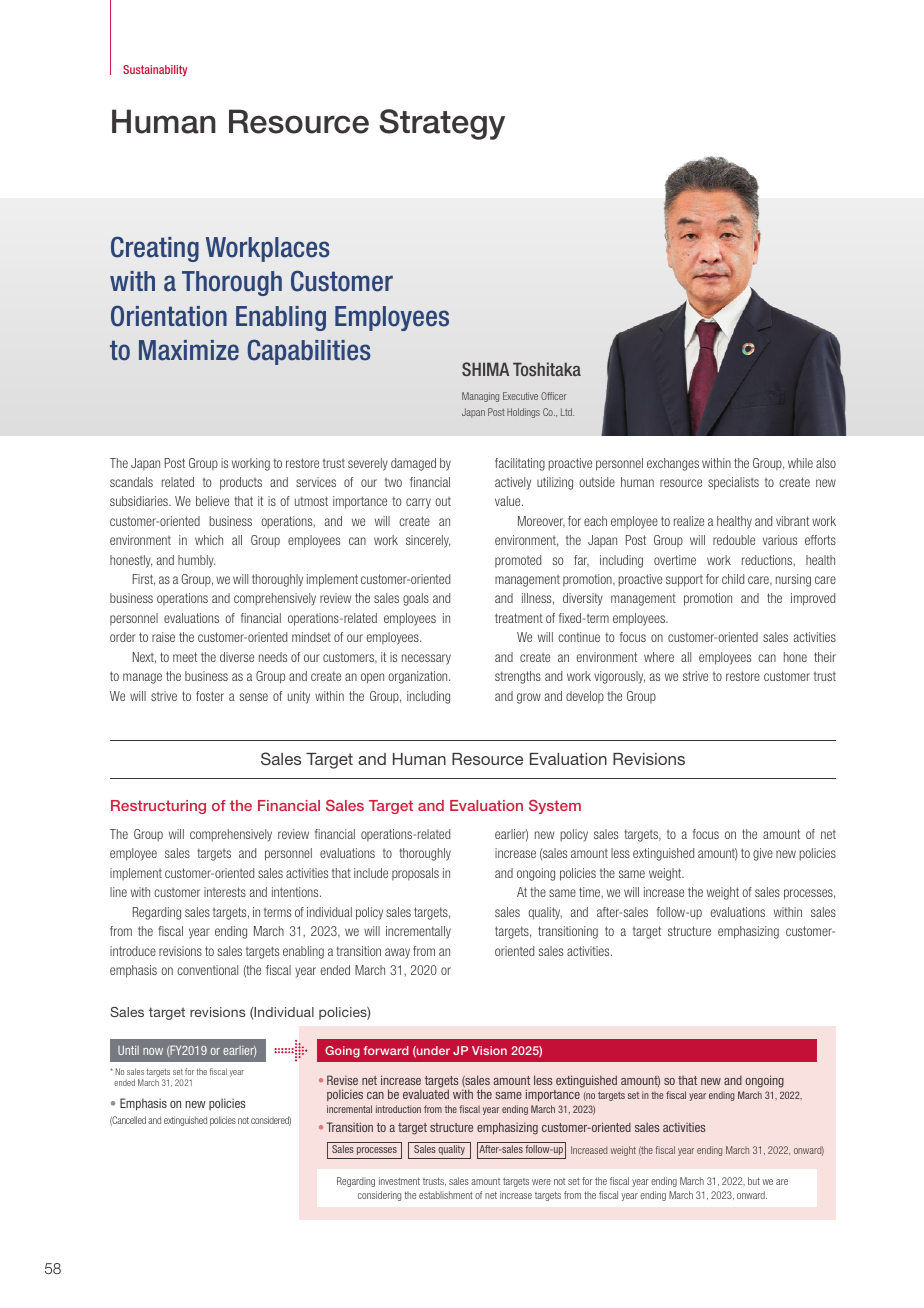  Describe the element at coordinates (153, 1051) in the screenshot. I see `now` at that location.
